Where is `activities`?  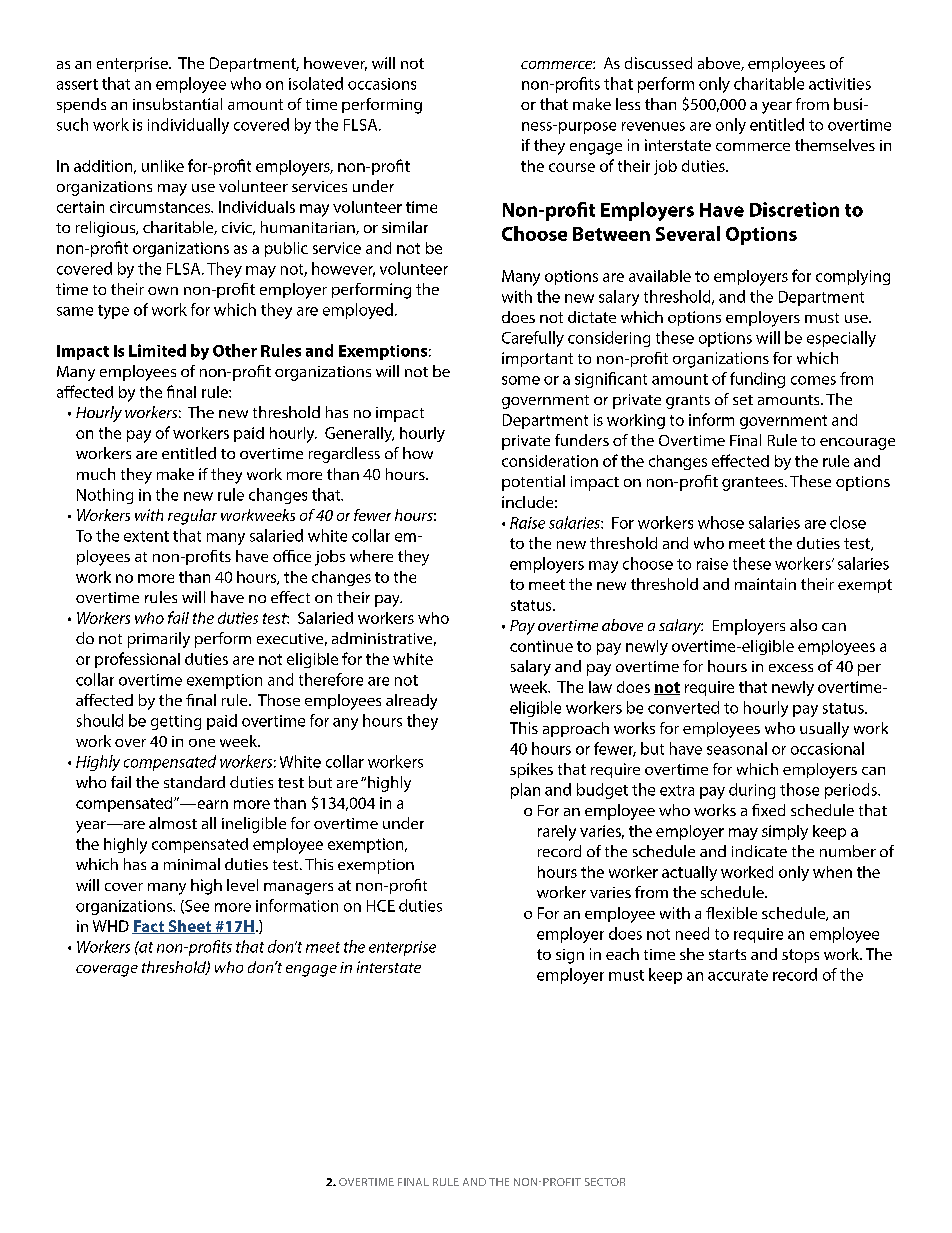 activities is located at coordinates (840, 84).
